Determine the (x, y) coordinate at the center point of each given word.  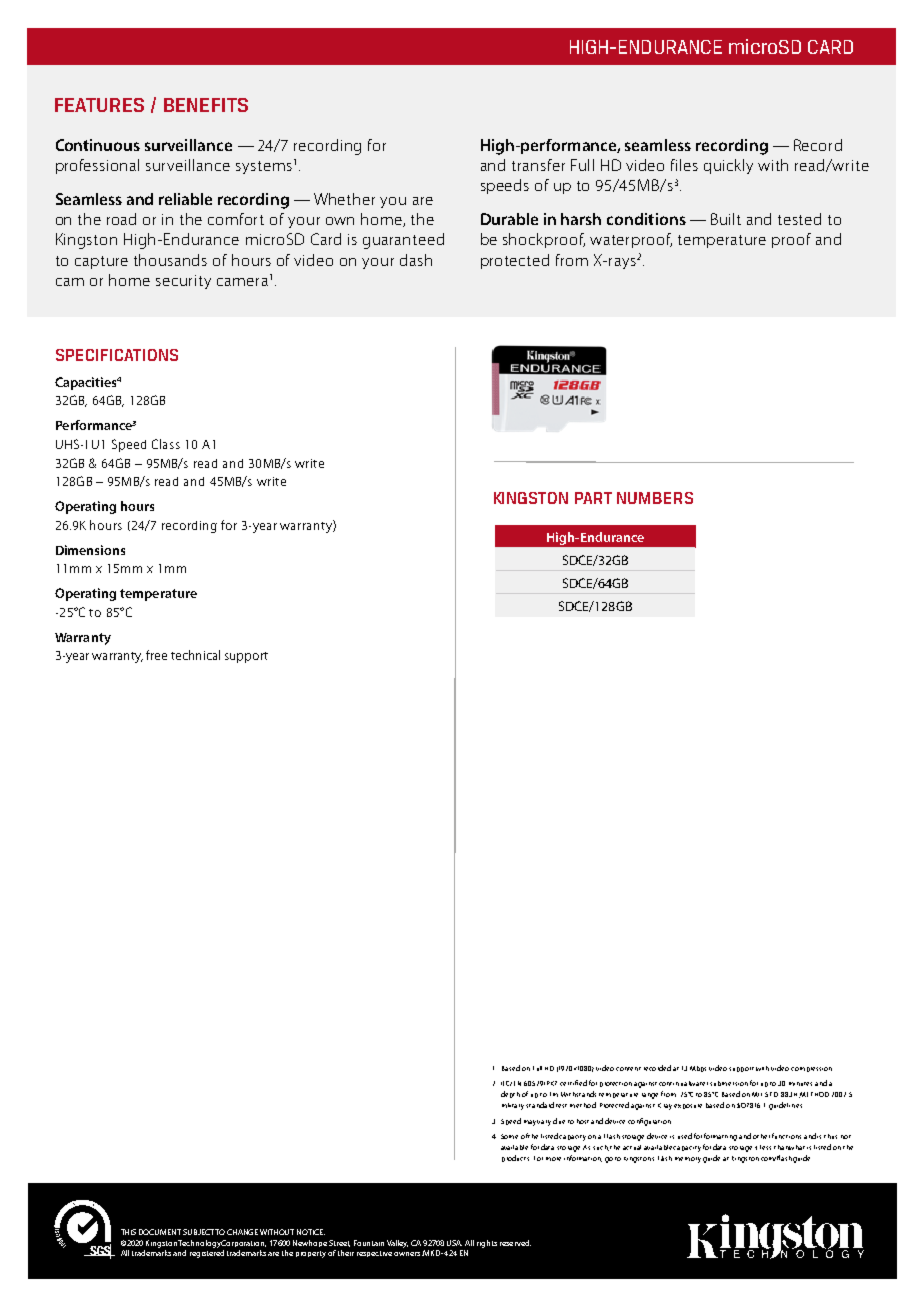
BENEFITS (206, 105)
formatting (720, 1137)
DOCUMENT (160, 1232)
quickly (728, 166)
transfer (538, 165)
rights (487, 1244)
